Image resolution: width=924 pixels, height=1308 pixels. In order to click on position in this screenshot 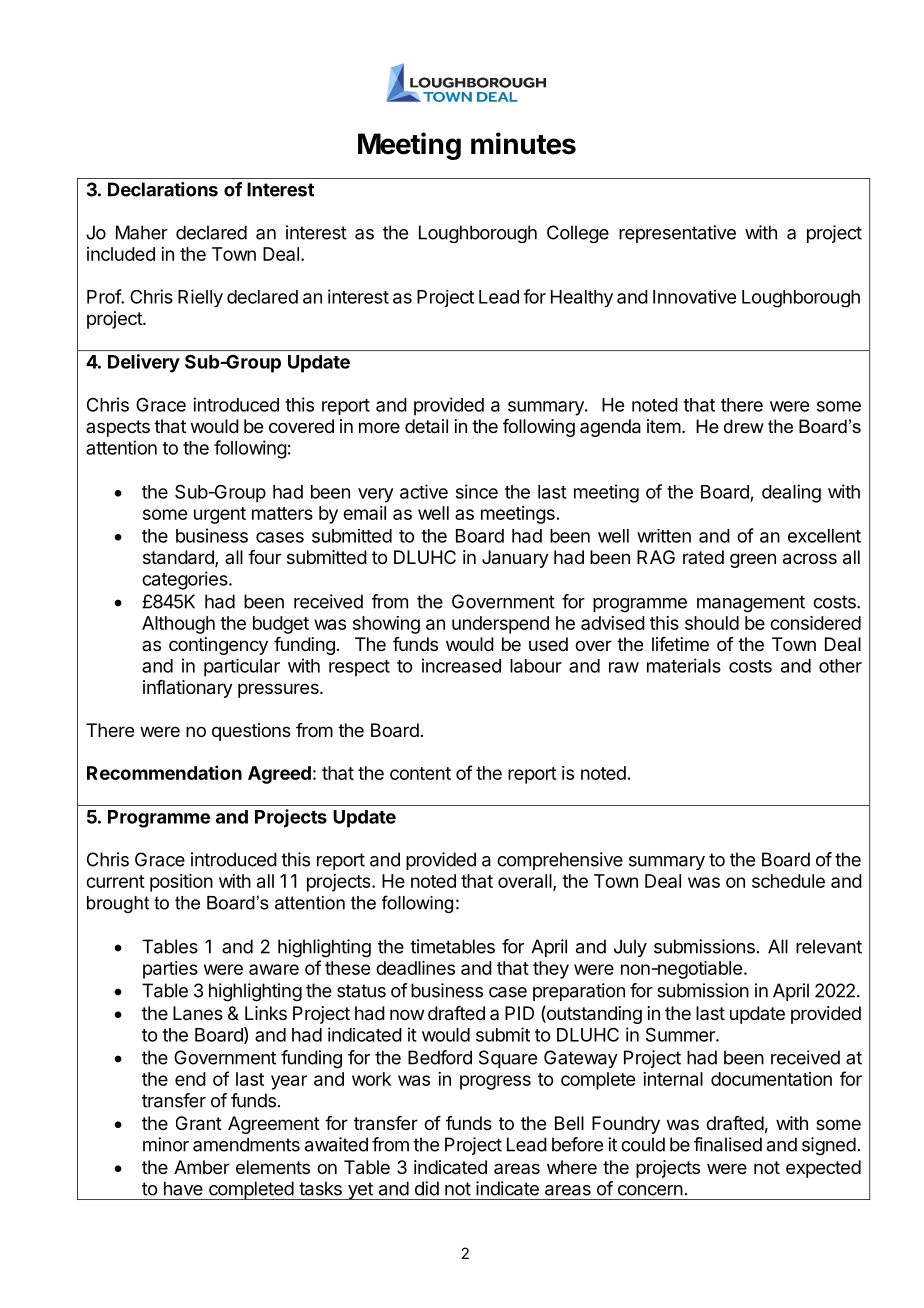, I will do `click(181, 883)`.
